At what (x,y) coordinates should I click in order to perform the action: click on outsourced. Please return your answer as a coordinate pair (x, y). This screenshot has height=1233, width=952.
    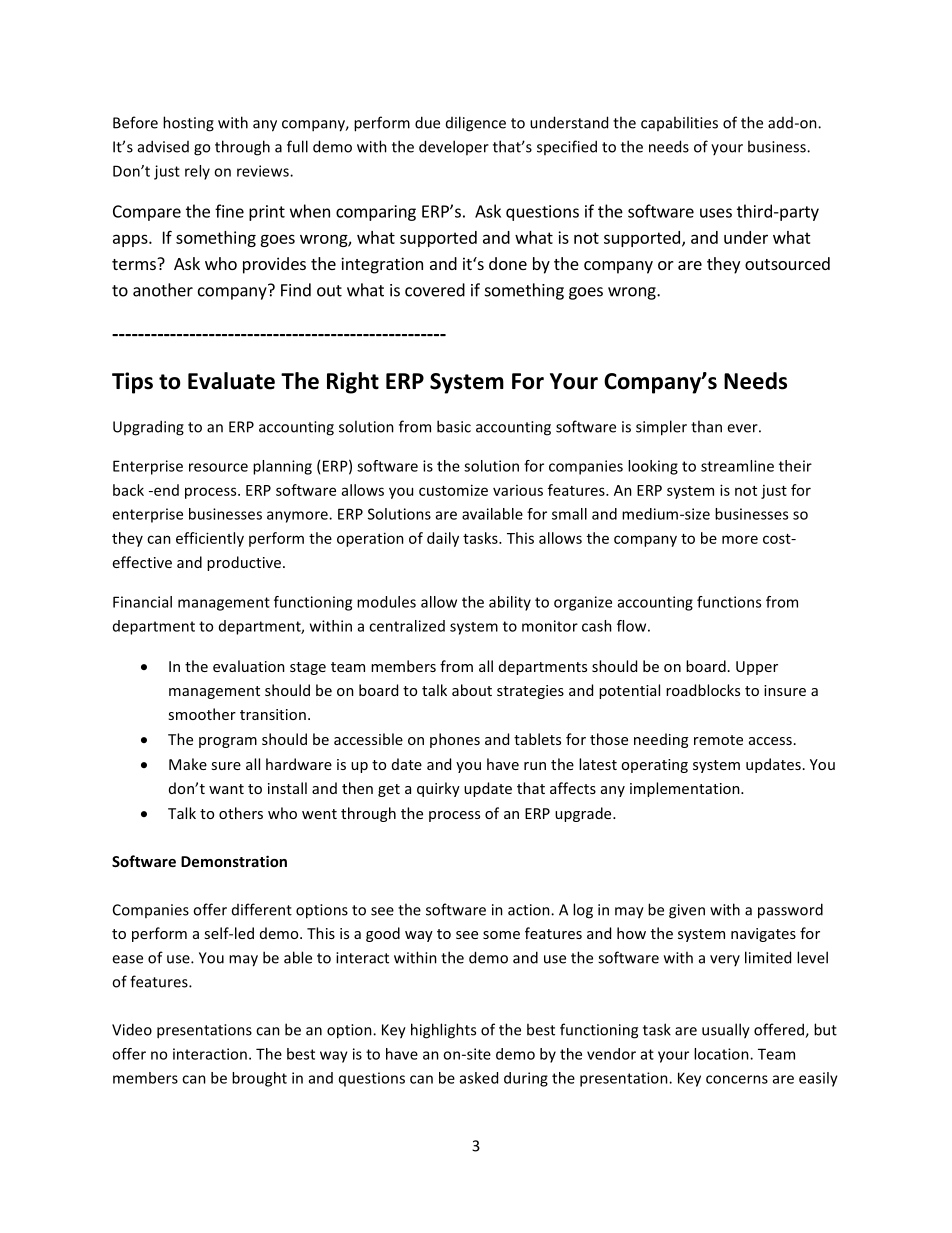
    Looking at the image, I should click on (787, 263).
